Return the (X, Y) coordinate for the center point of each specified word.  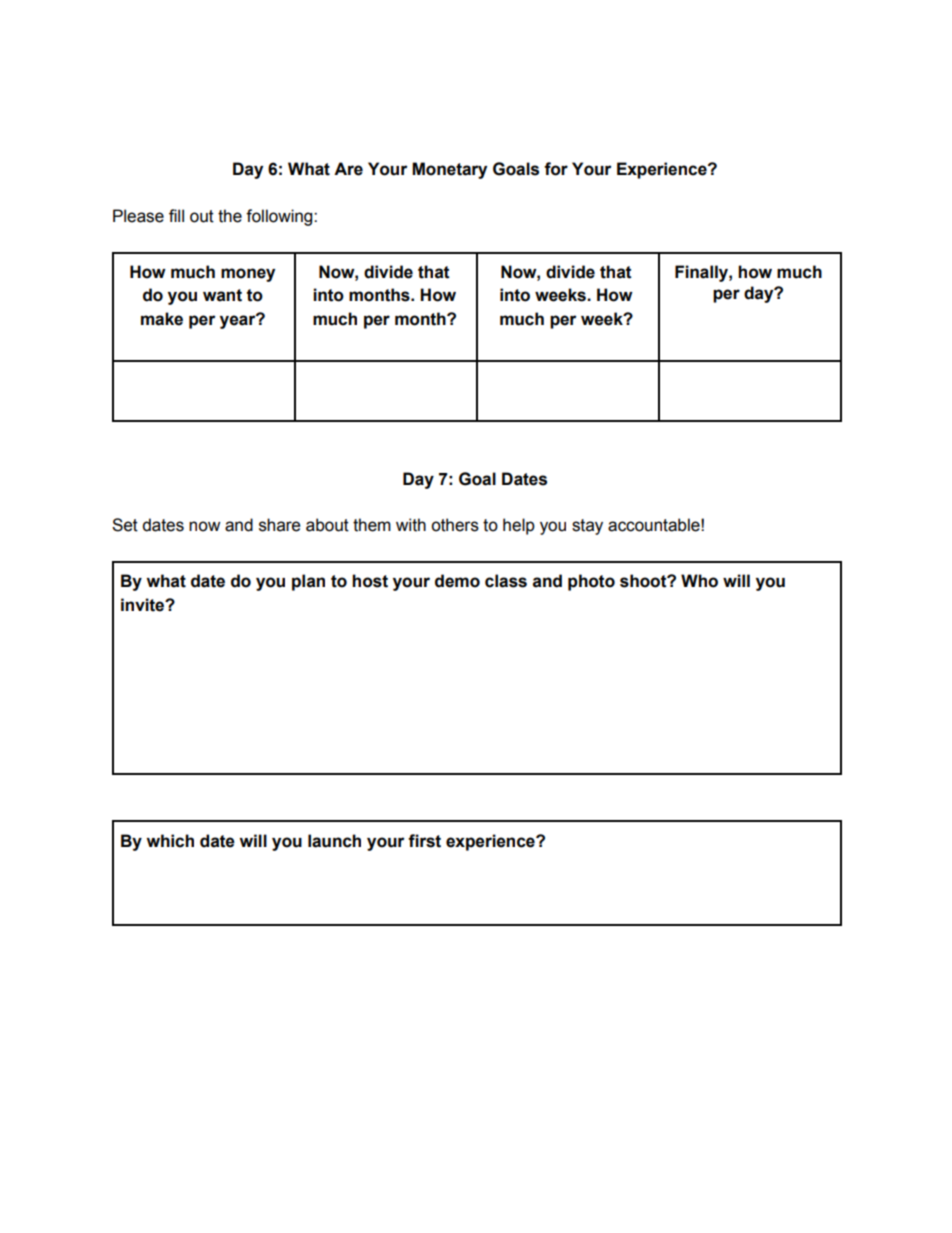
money (248, 275)
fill (176, 215)
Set (125, 525)
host (370, 581)
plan (308, 582)
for (556, 169)
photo (591, 582)
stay (587, 527)
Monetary (449, 170)
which (170, 841)
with (411, 525)
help (519, 526)
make (162, 319)
